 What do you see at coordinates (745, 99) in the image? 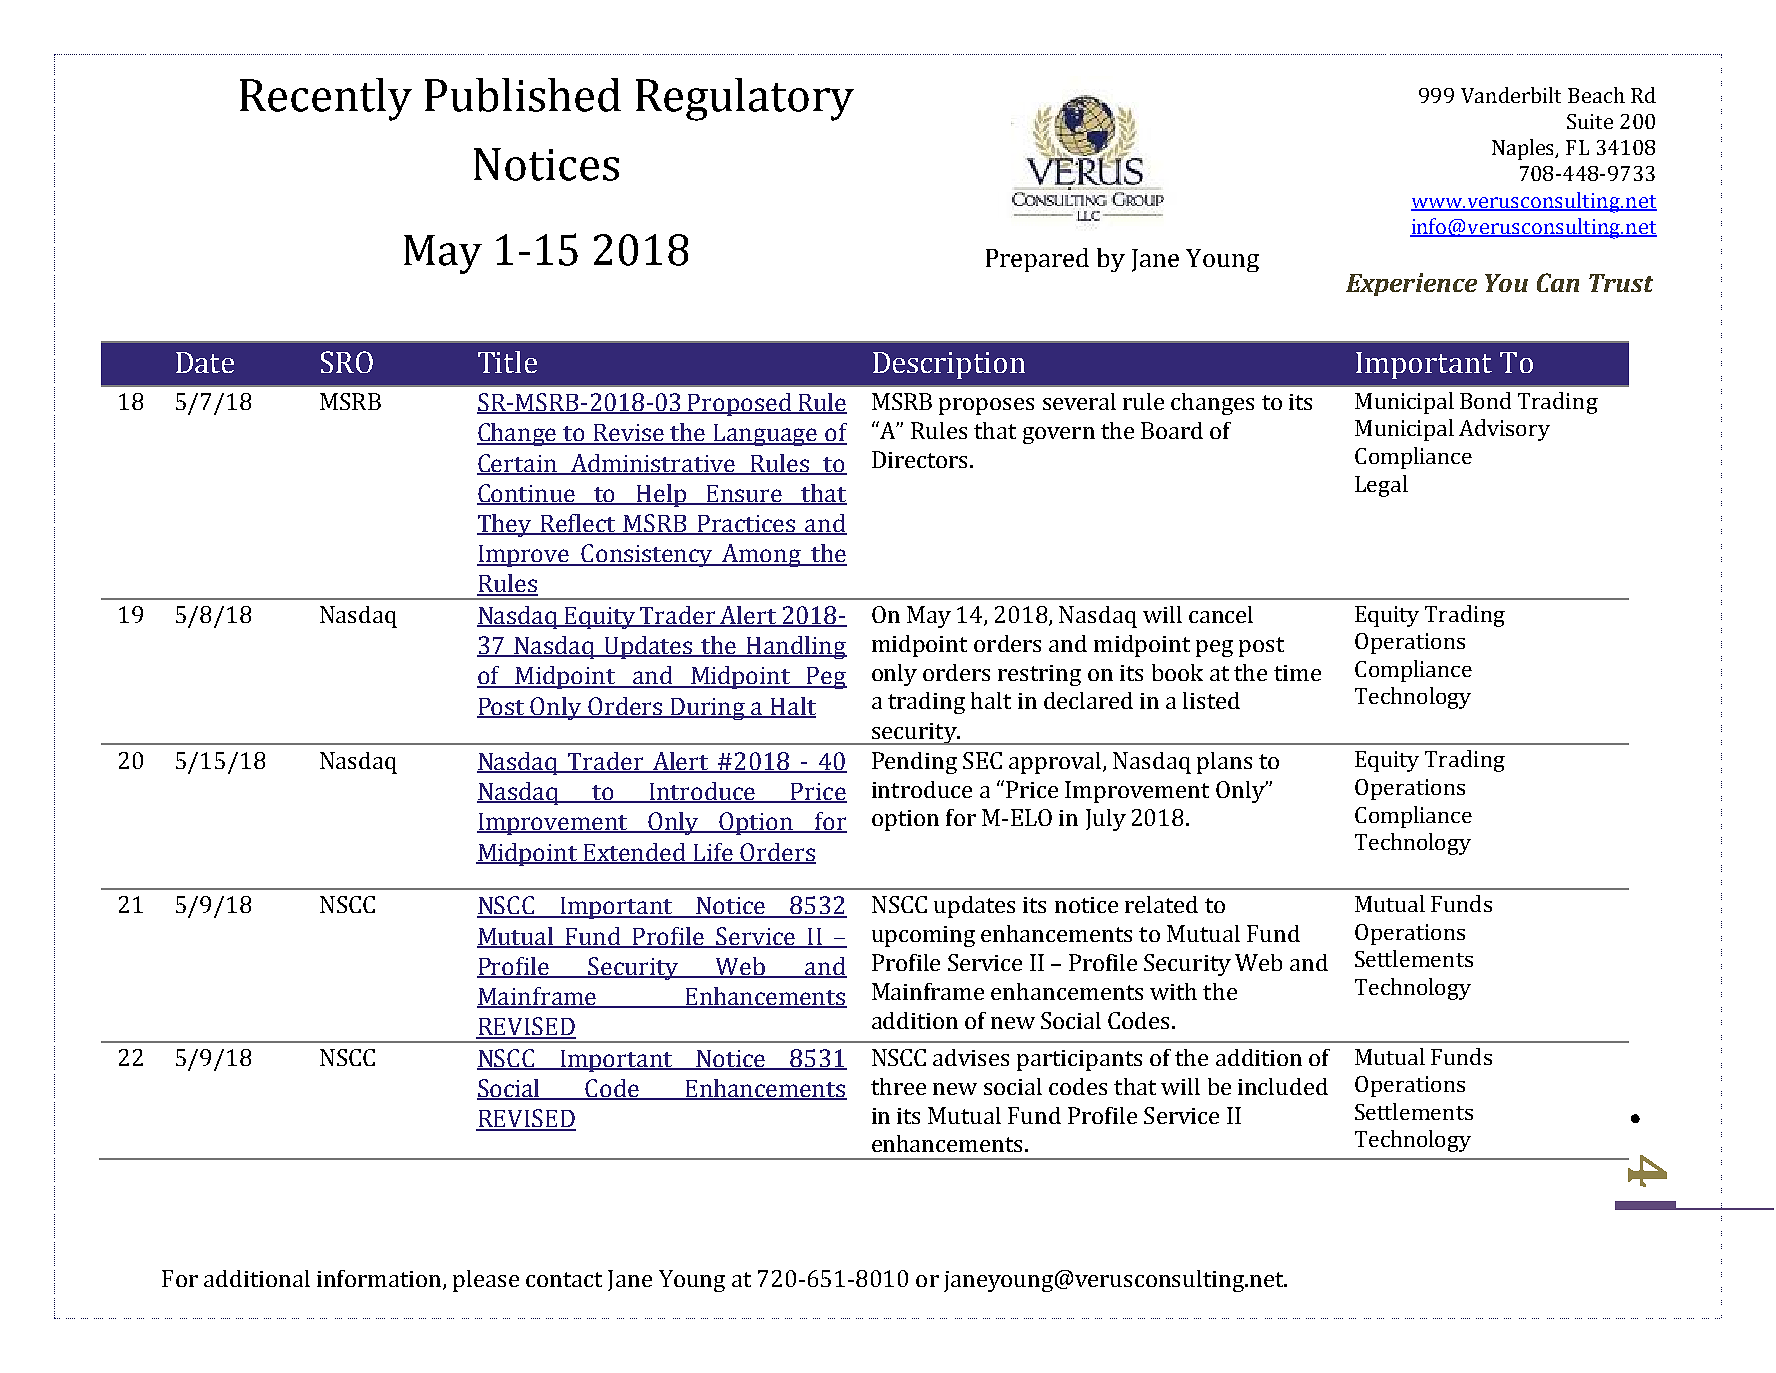
I see `Regulatory` at bounding box center [745, 99].
